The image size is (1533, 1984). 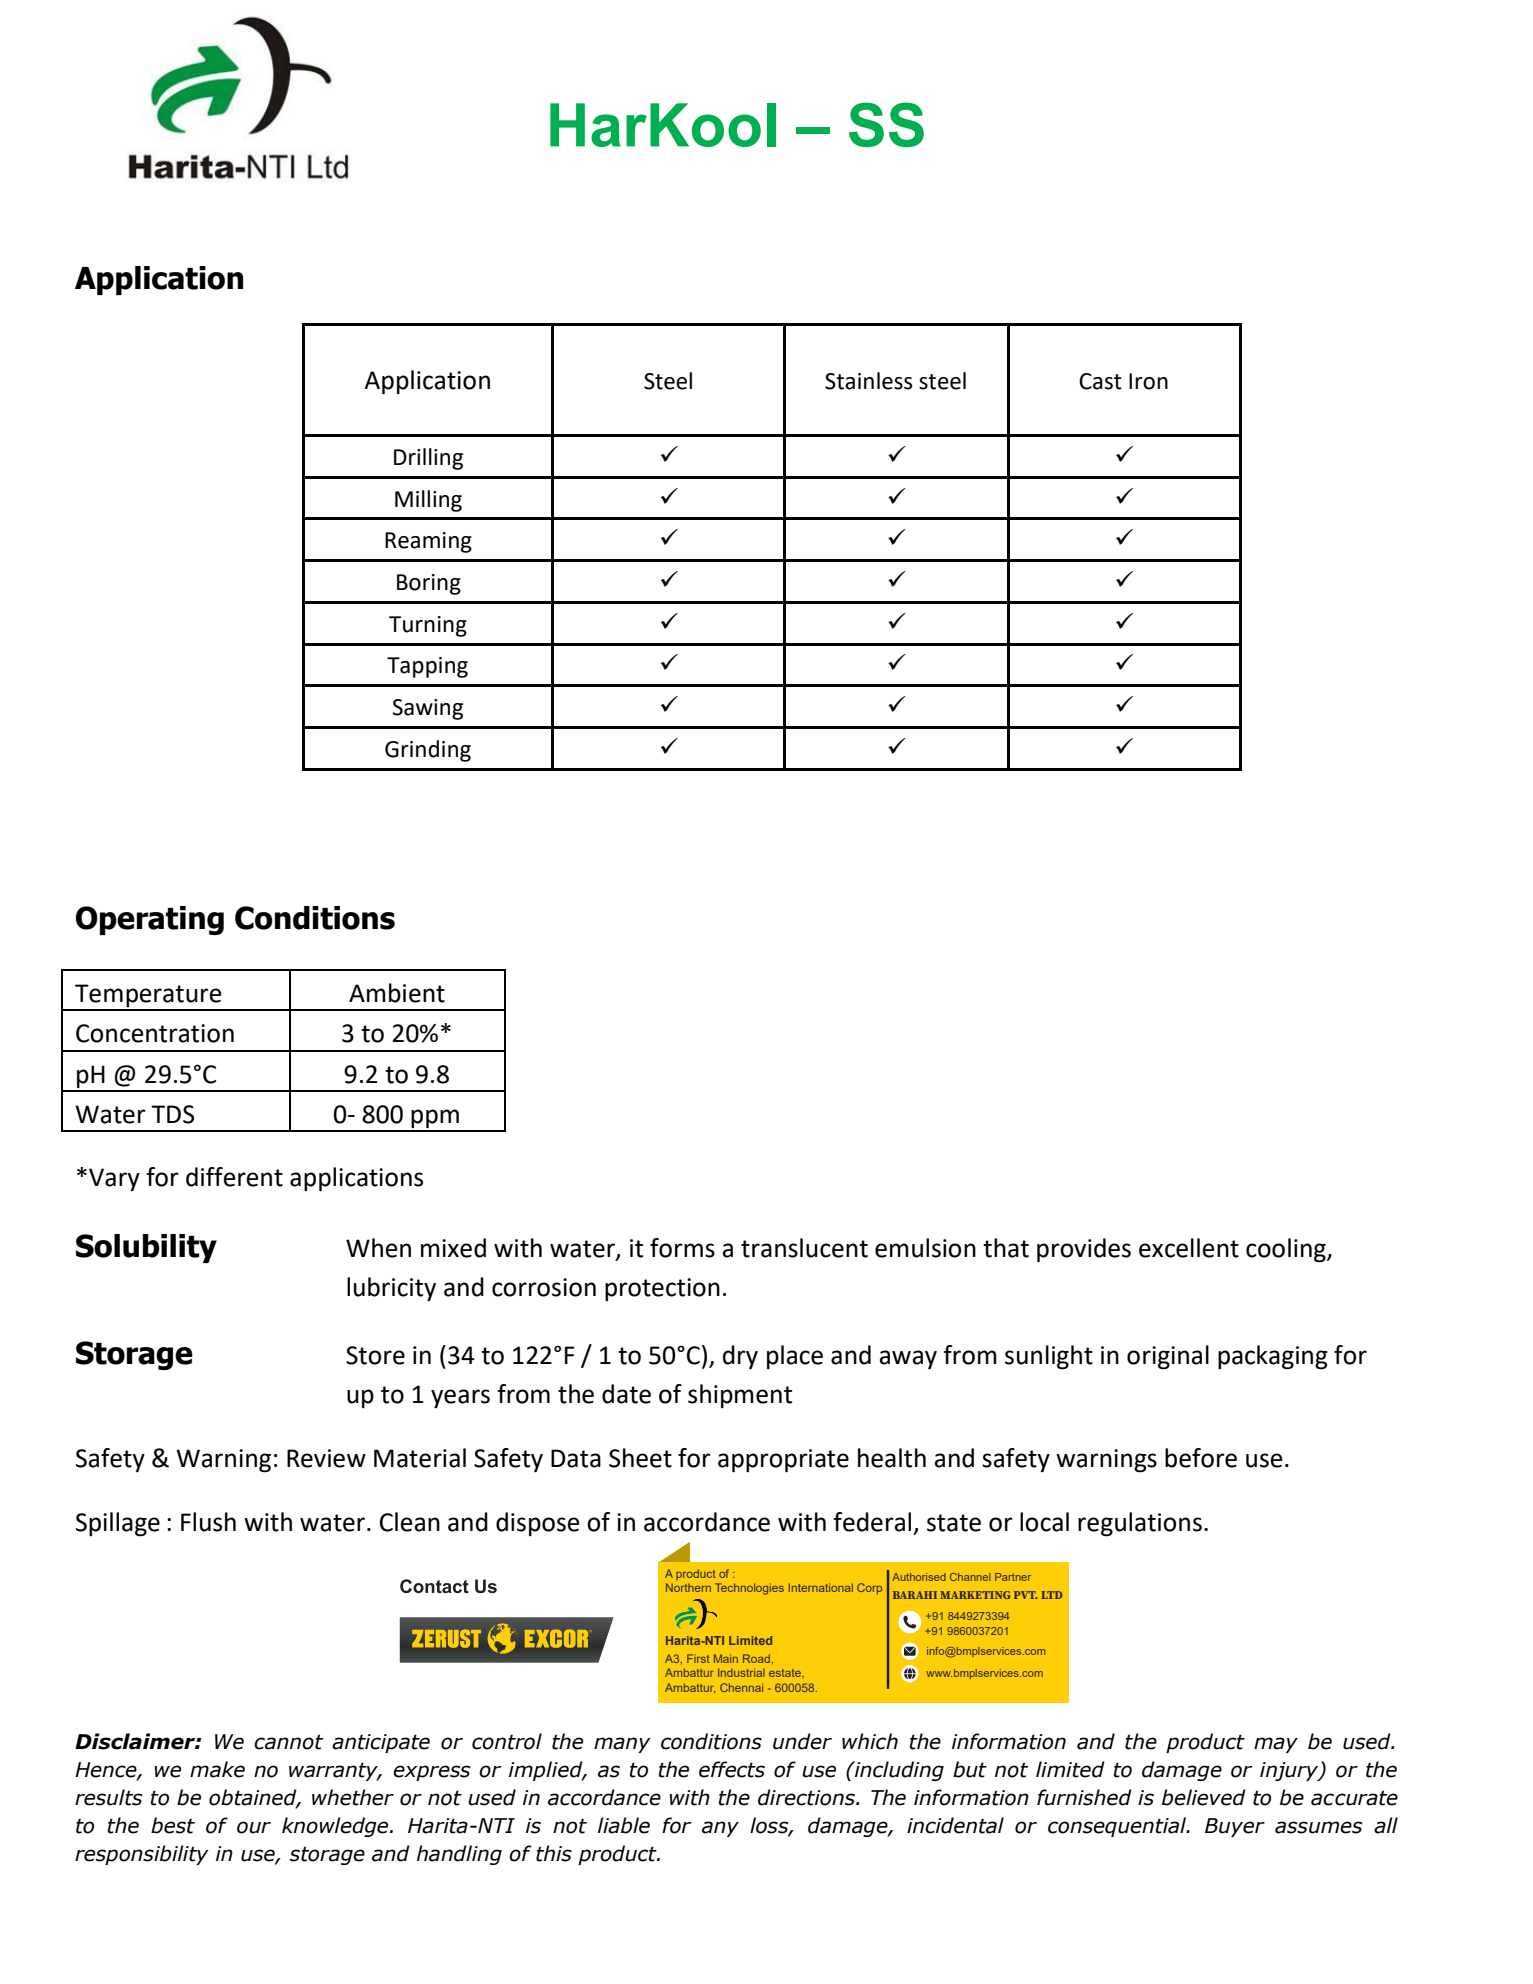 I want to click on Buyer, so click(x=1235, y=1827).
